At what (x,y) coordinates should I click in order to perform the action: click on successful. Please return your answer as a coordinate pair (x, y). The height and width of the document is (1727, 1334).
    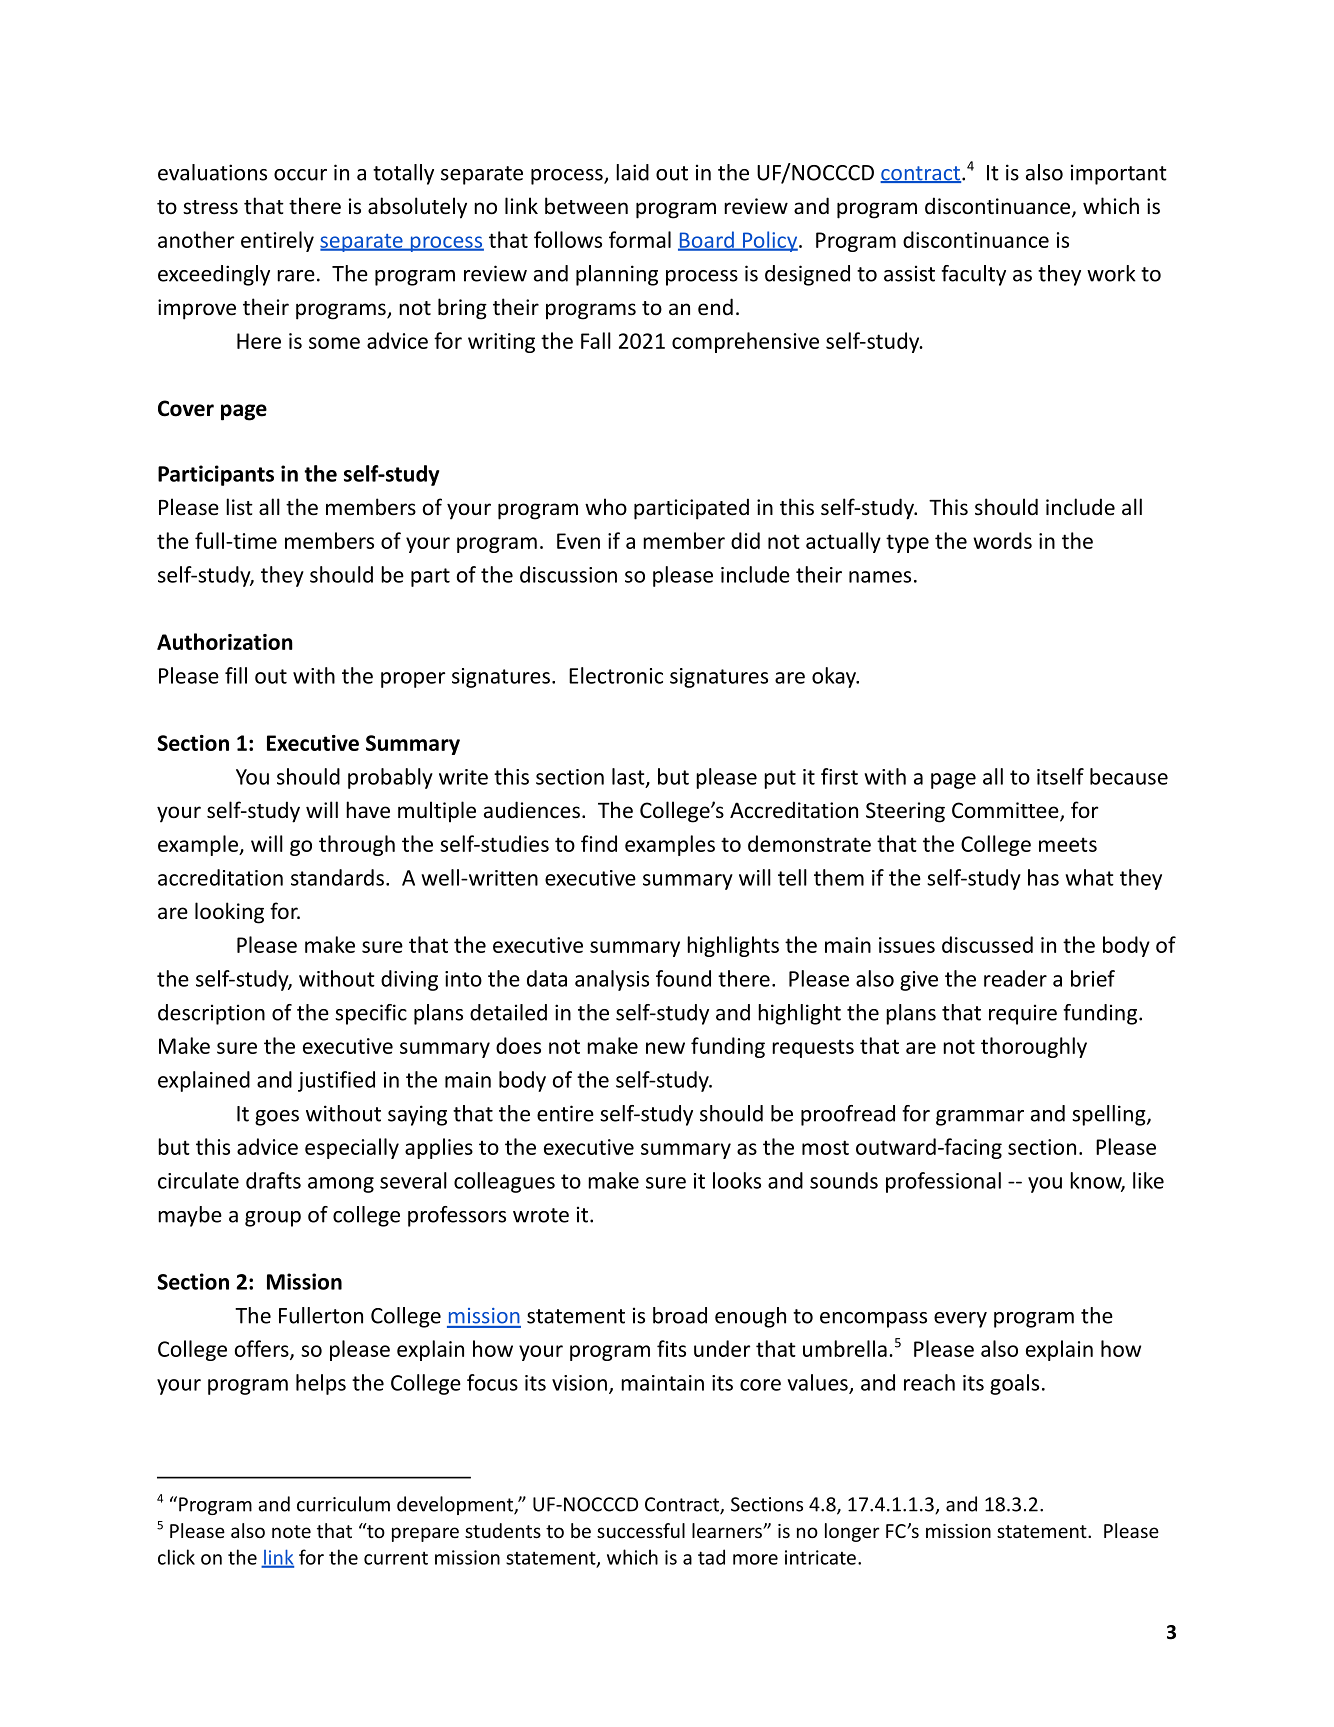
    Looking at the image, I should click on (641, 1530).
